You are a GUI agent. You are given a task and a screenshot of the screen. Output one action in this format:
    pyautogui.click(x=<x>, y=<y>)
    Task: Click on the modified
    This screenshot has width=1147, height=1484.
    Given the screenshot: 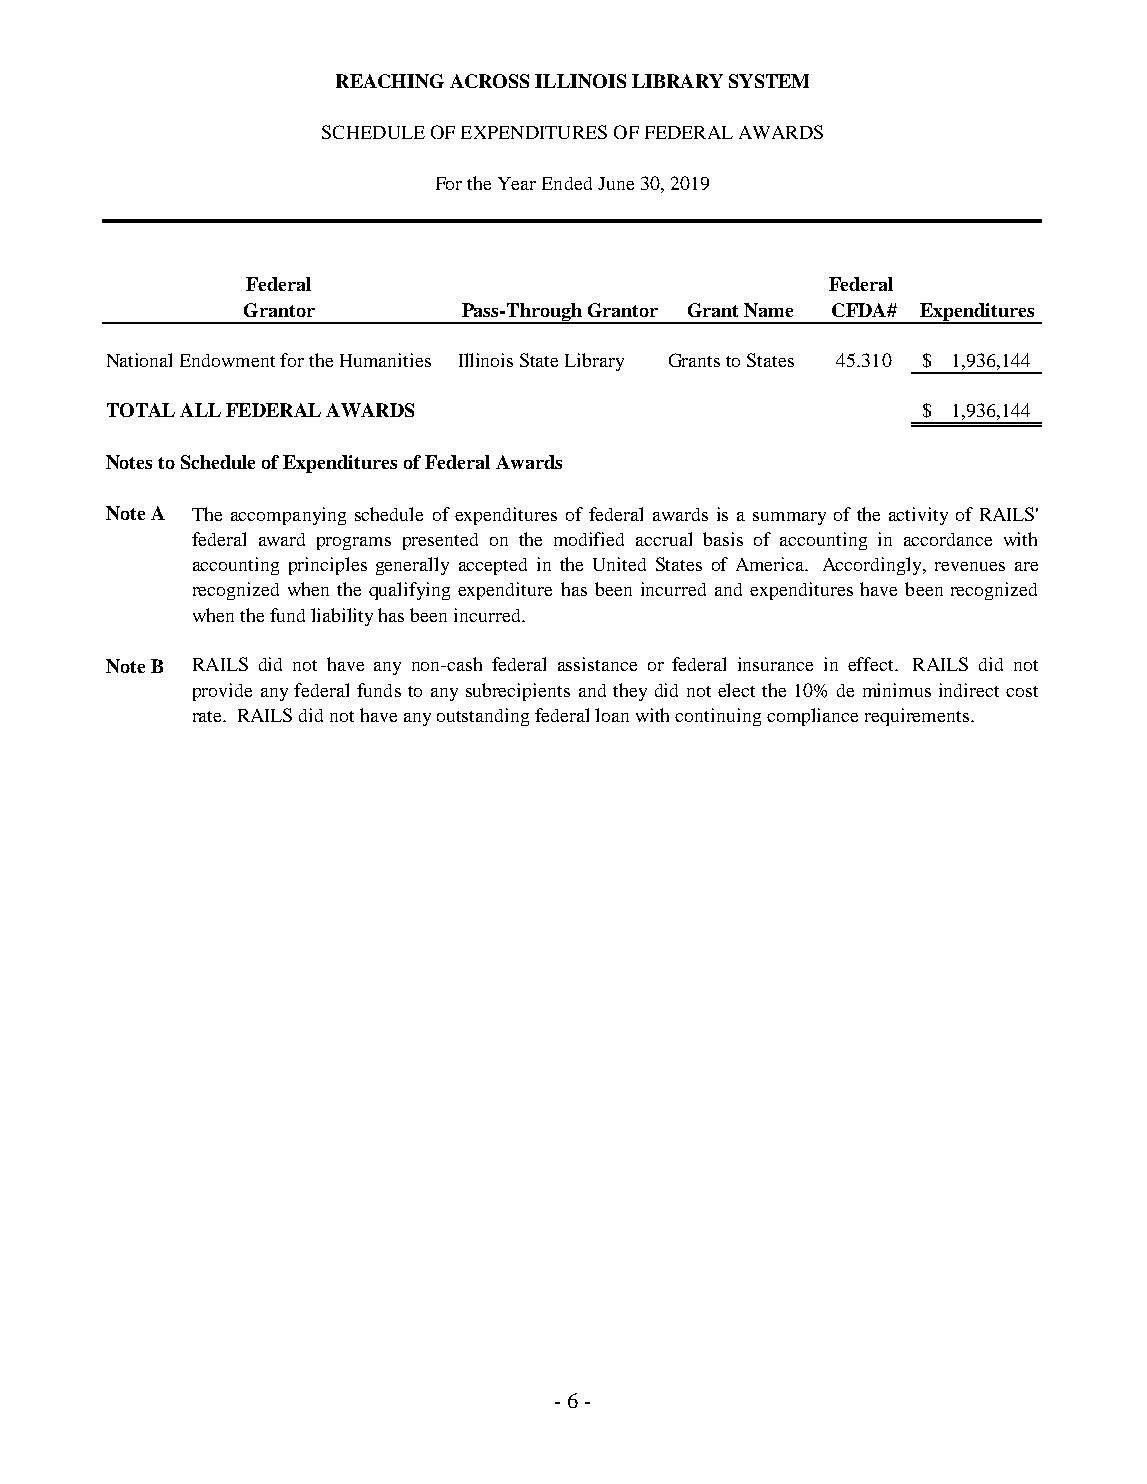 What is the action you would take?
    pyautogui.click(x=589, y=539)
